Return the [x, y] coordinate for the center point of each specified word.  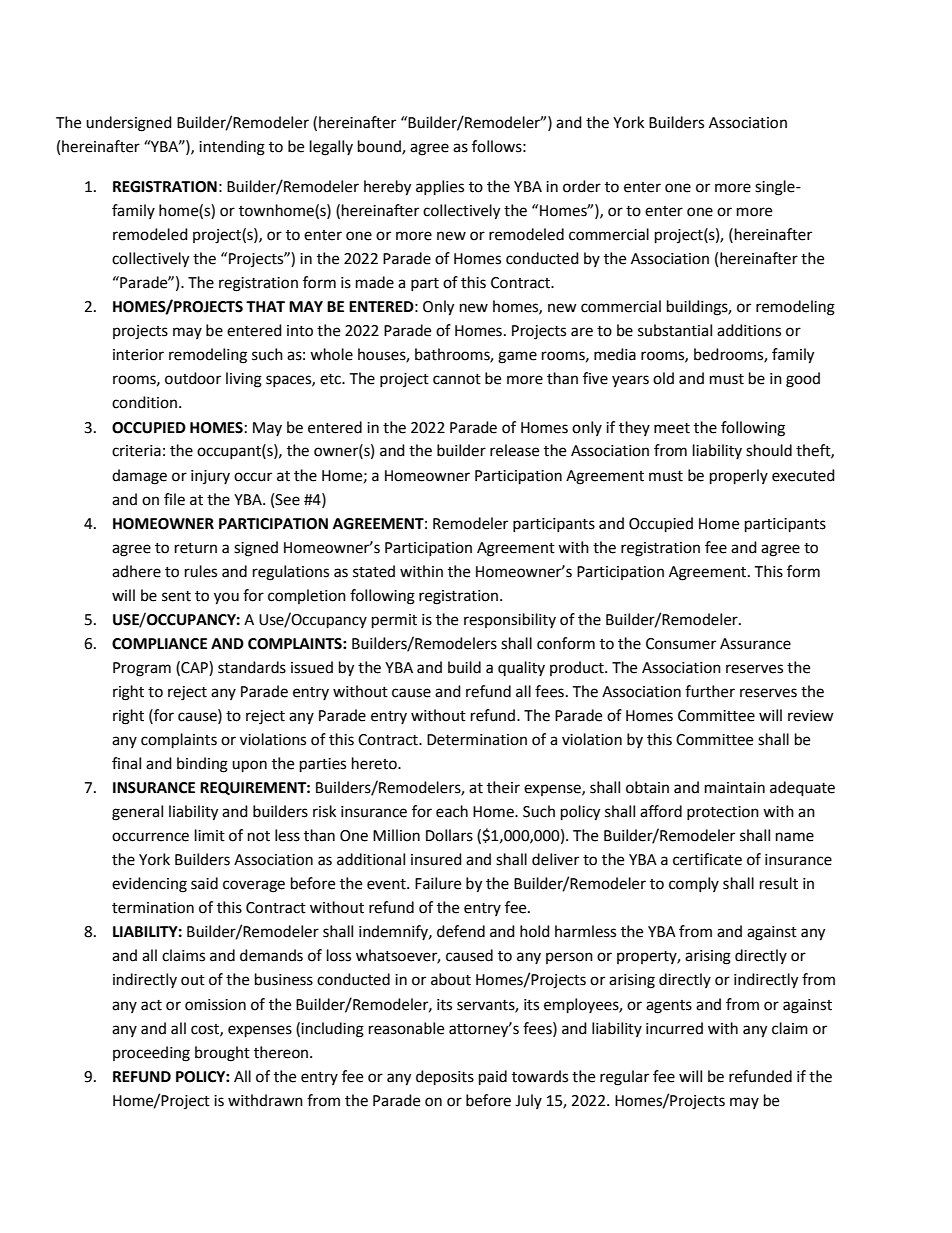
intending [232, 148]
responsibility [510, 620]
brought [222, 1054]
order [582, 186]
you [226, 598]
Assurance [755, 644]
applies [440, 188]
